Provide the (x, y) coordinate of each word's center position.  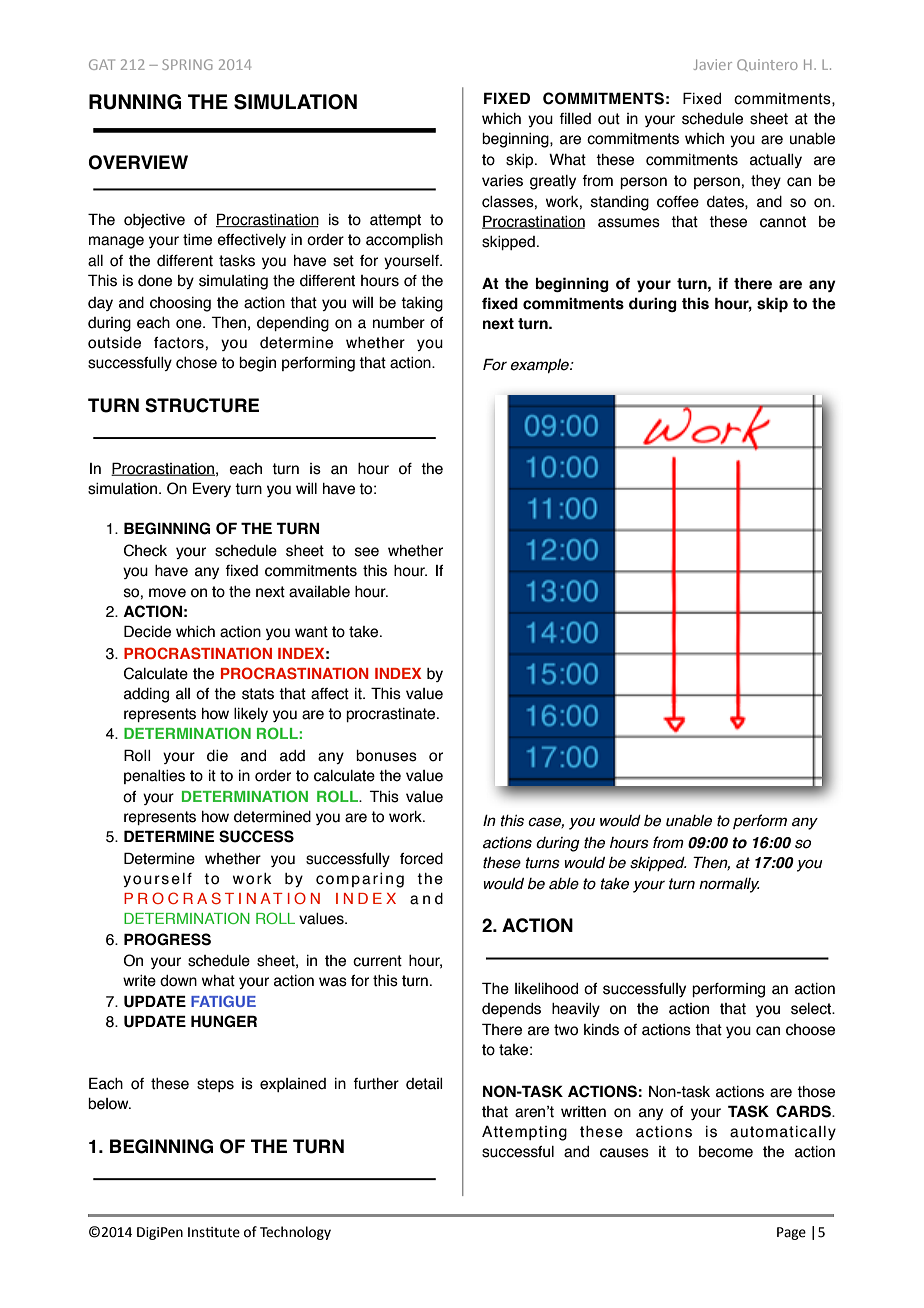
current (377, 961)
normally (729, 885)
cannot (783, 222)
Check (145, 550)
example (540, 366)
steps (215, 1085)
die (217, 756)
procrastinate (392, 715)
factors (179, 343)
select (812, 1009)
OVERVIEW (138, 162)
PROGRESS (167, 939)
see (367, 552)
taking (422, 304)
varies (502, 181)
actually (776, 161)
